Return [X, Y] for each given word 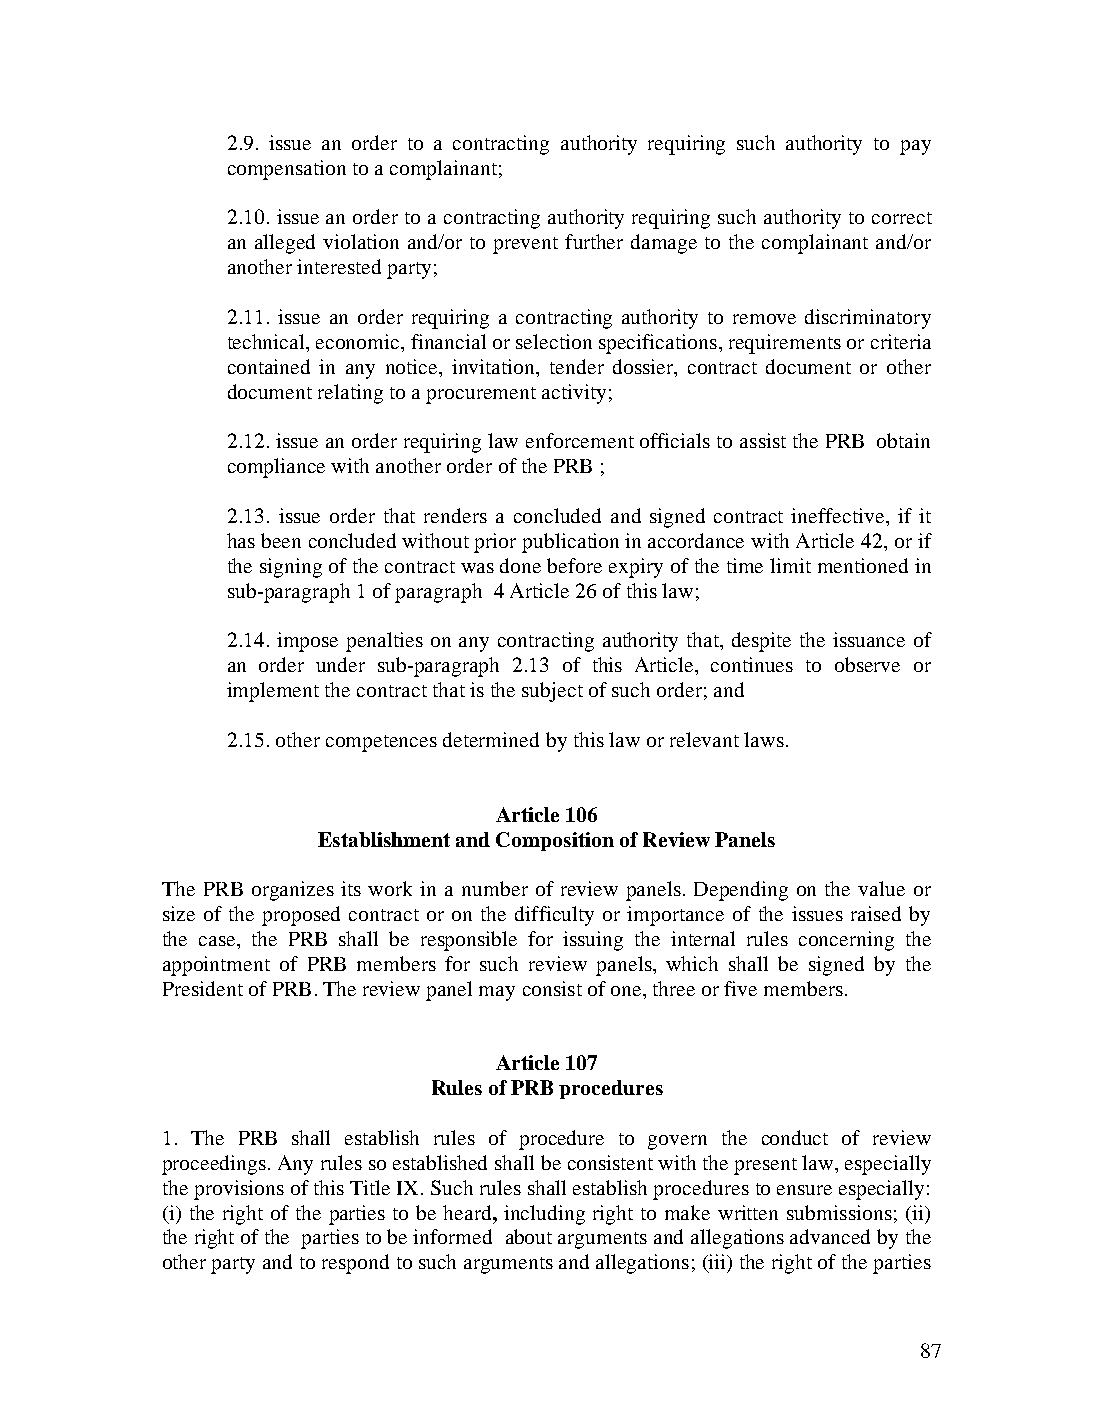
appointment [216, 966]
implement [273, 692]
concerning [846, 941]
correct [902, 218]
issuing [593, 941]
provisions [239, 1190]
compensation [287, 170]
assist [763, 440]
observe [867, 664]
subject [552, 692]
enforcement [580, 440]
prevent [525, 245]
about [529, 1236]
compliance [276, 468]
